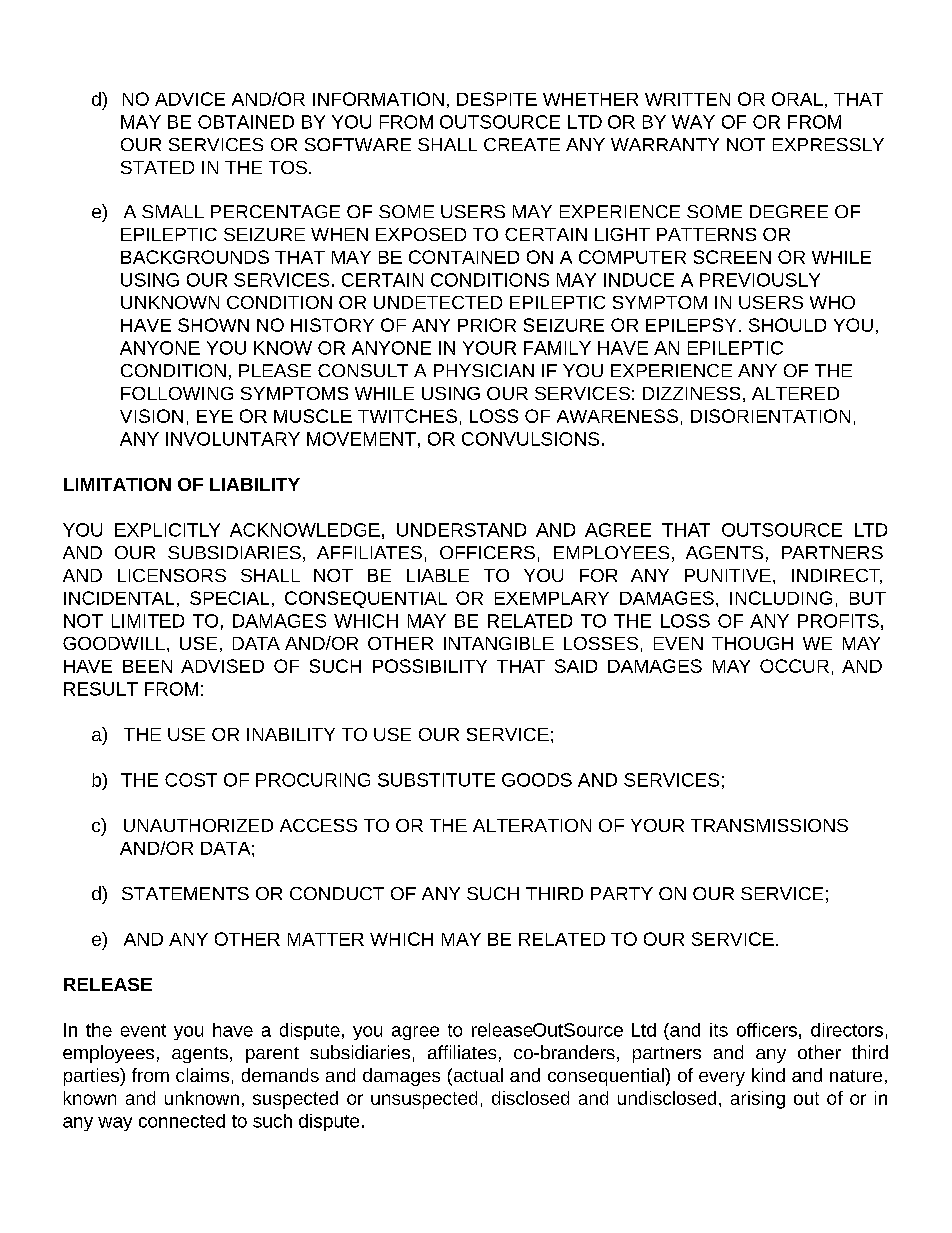  What do you see at coordinates (758, 1100) in the screenshot?
I see `arising` at bounding box center [758, 1100].
